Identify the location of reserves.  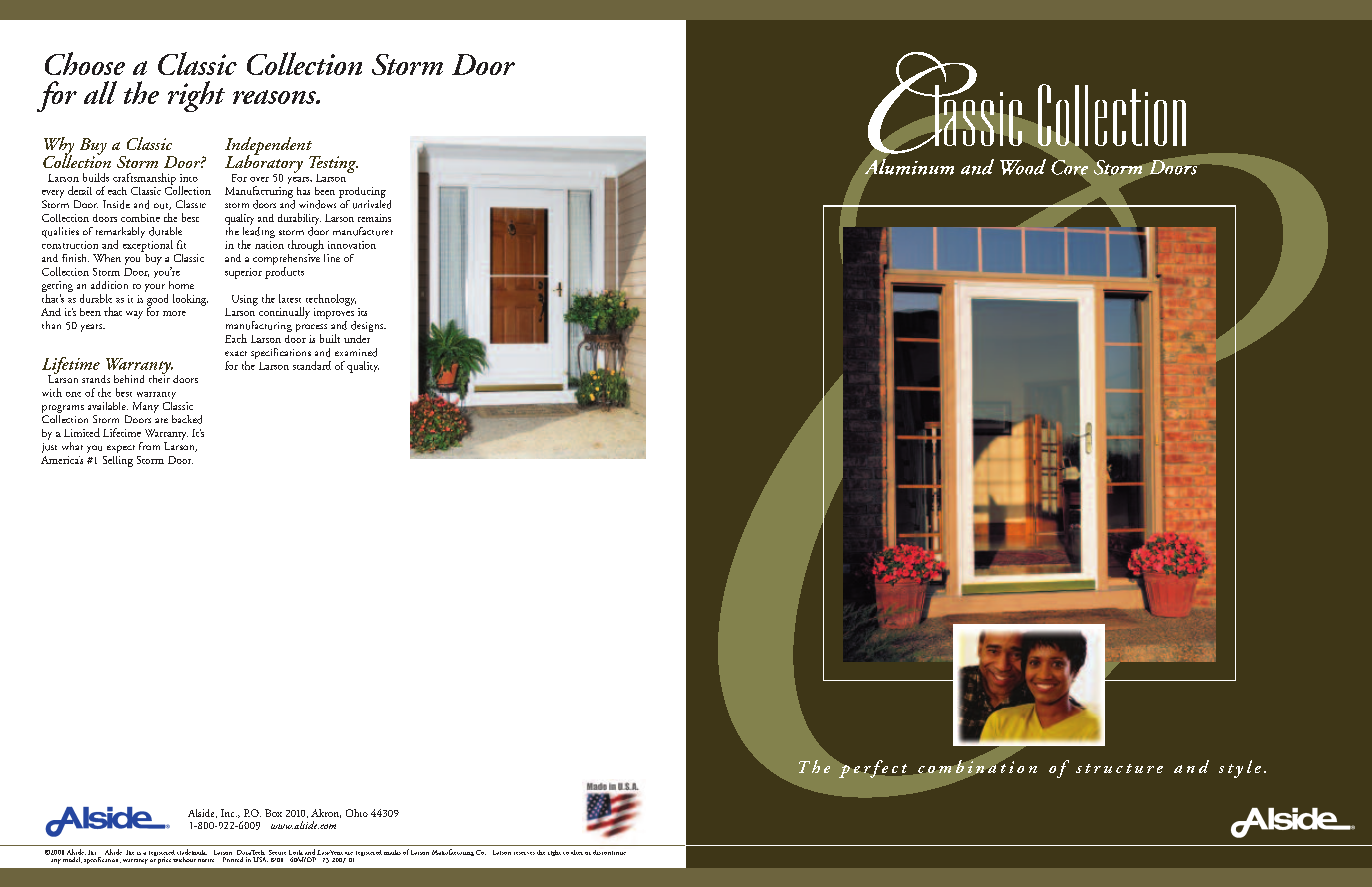
(524, 853).
